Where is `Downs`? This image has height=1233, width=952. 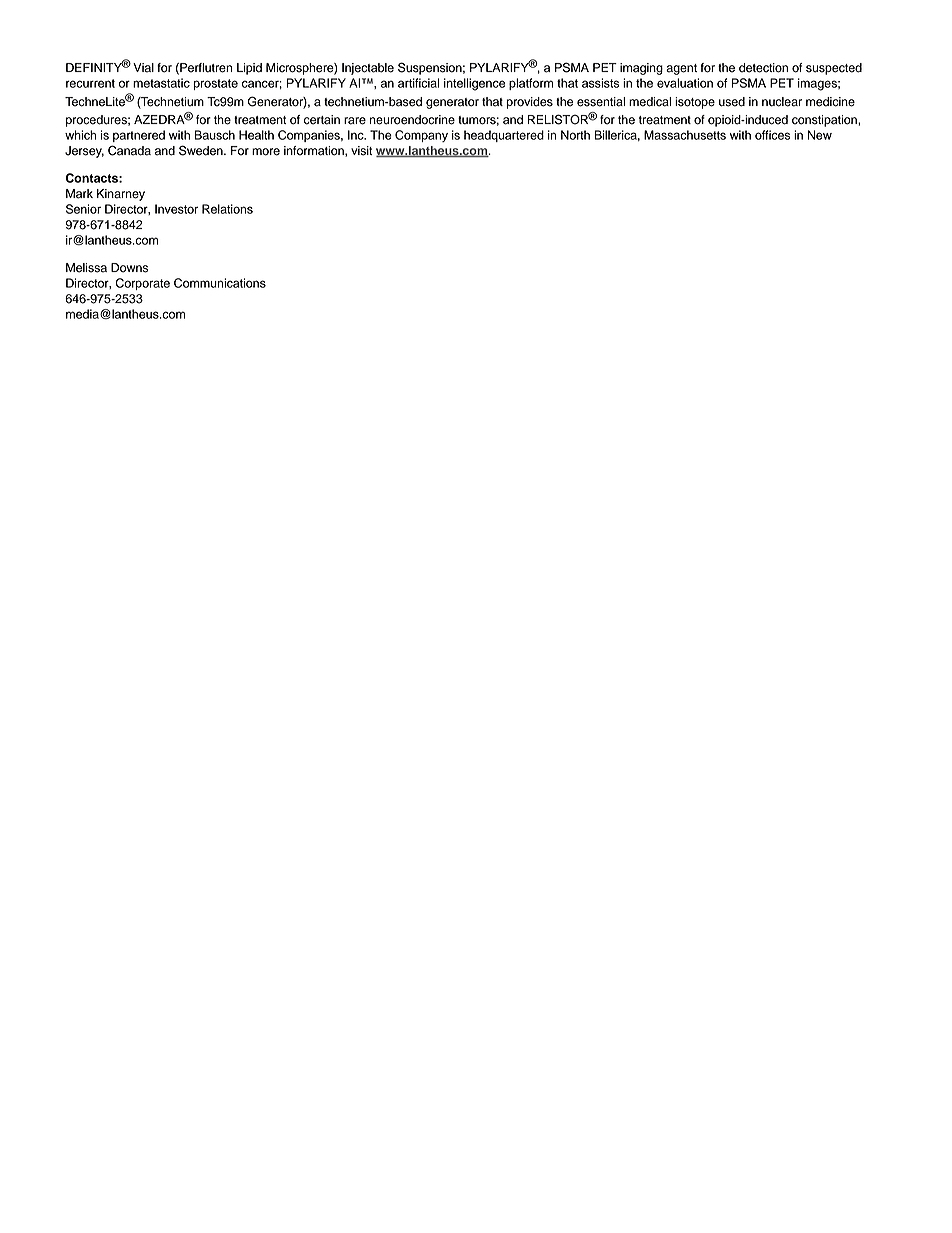 Downs is located at coordinates (129, 268).
